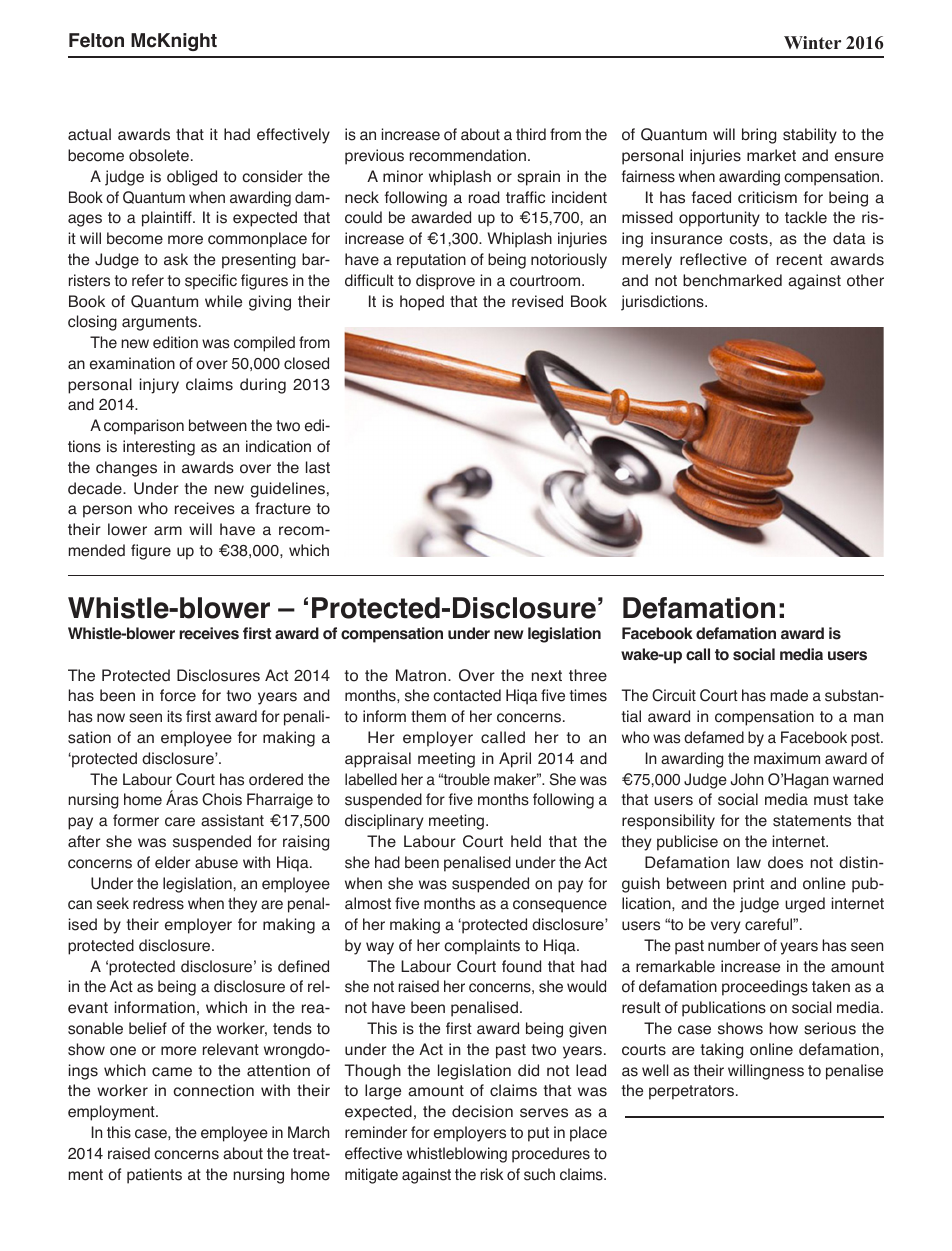 Image resolution: width=952 pixels, height=1251 pixels. Describe the element at coordinates (154, 1176) in the screenshot. I see `patients` at that location.
